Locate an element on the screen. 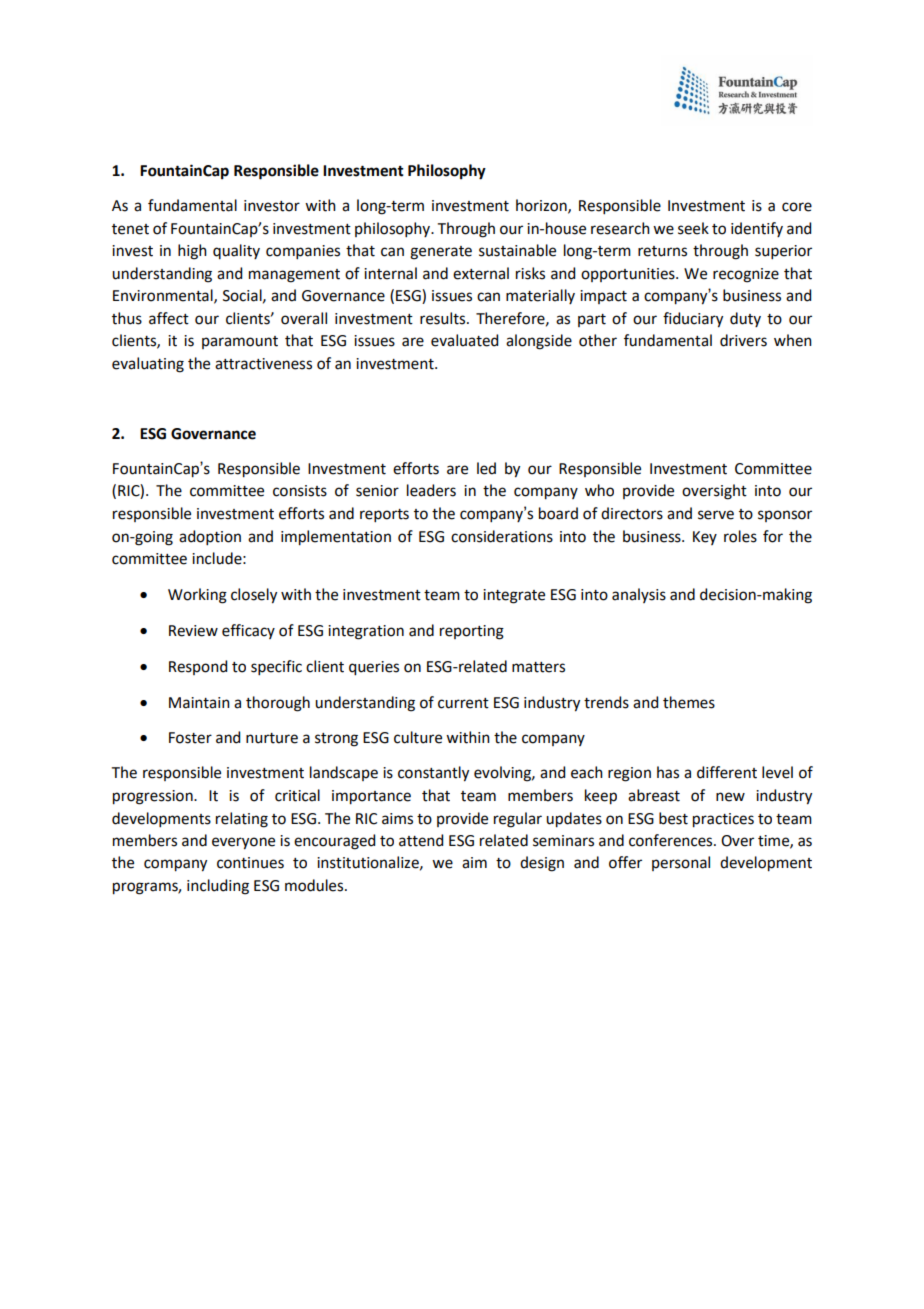 Image resolution: width=924 pixels, height=1309 pixels. Key is located at coordinates (705, 538).
